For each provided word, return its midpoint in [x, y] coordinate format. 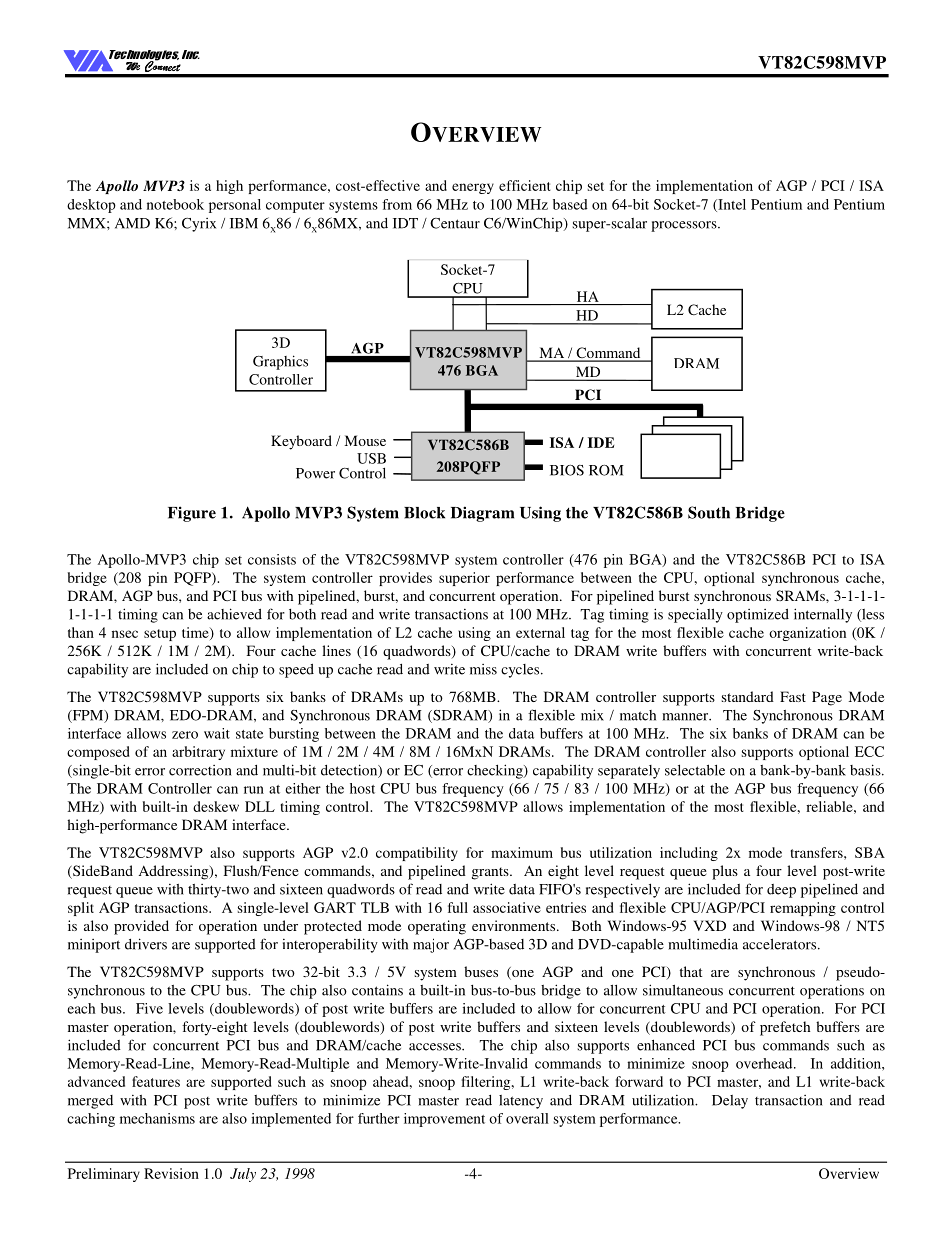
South [709, 512]
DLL [260, 806]
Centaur [455, 223]
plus [725, 872]
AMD [132, 223]
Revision [171, 1173]
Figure [192, 514]
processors [685, 226]
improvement [444, 1120]
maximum [522, 852]
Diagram [482, 514]
